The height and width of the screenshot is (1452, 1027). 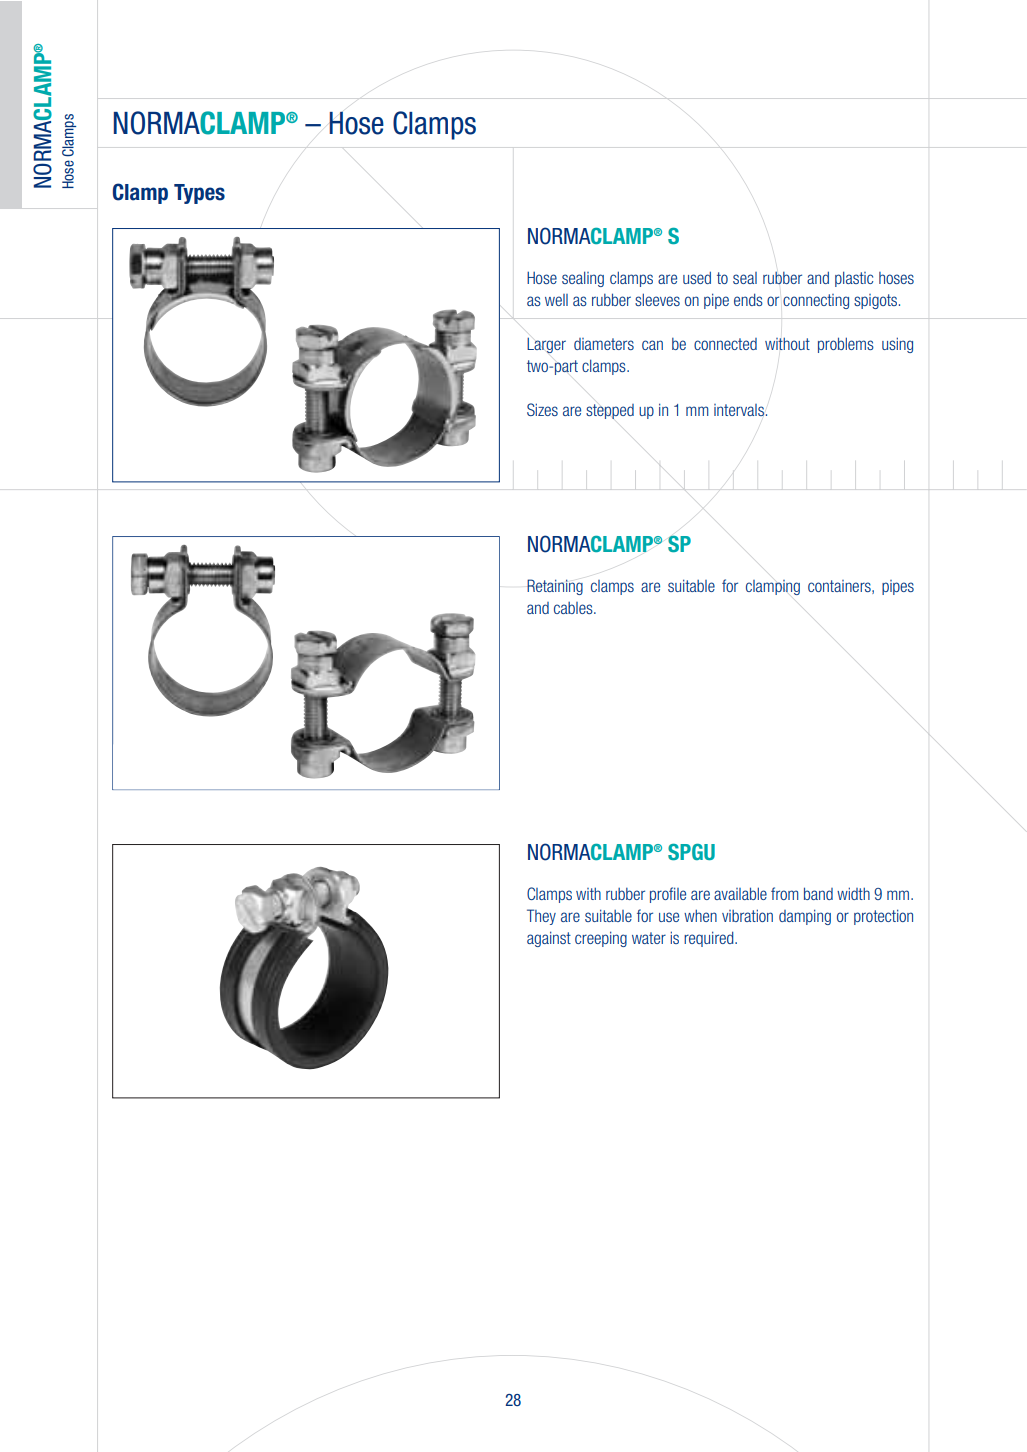 What do you see at coordinates (199, 194) in the screenshot?
I see `Types` at bounding box center [199, 194].
